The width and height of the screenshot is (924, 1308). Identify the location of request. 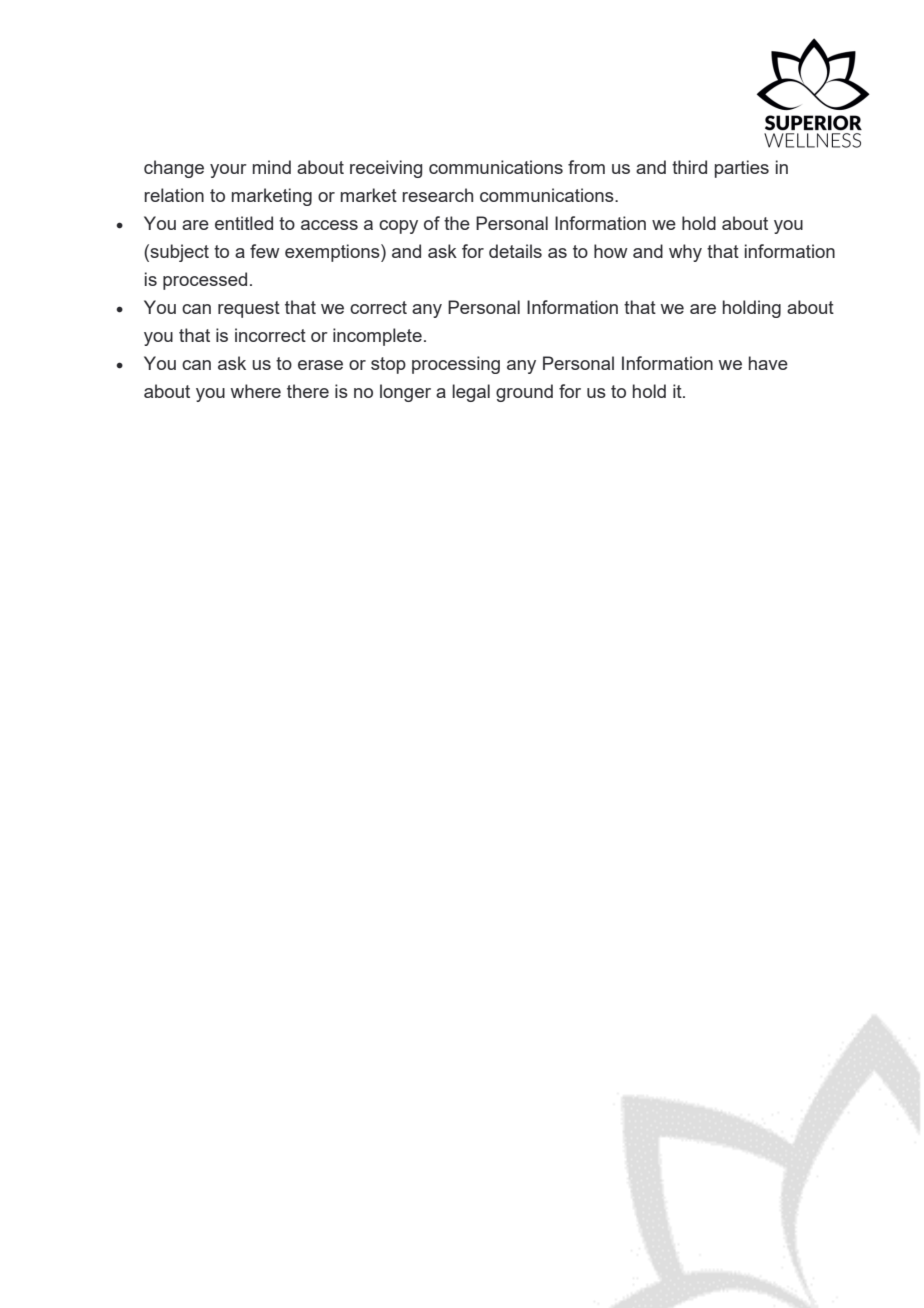
(249, 309).
